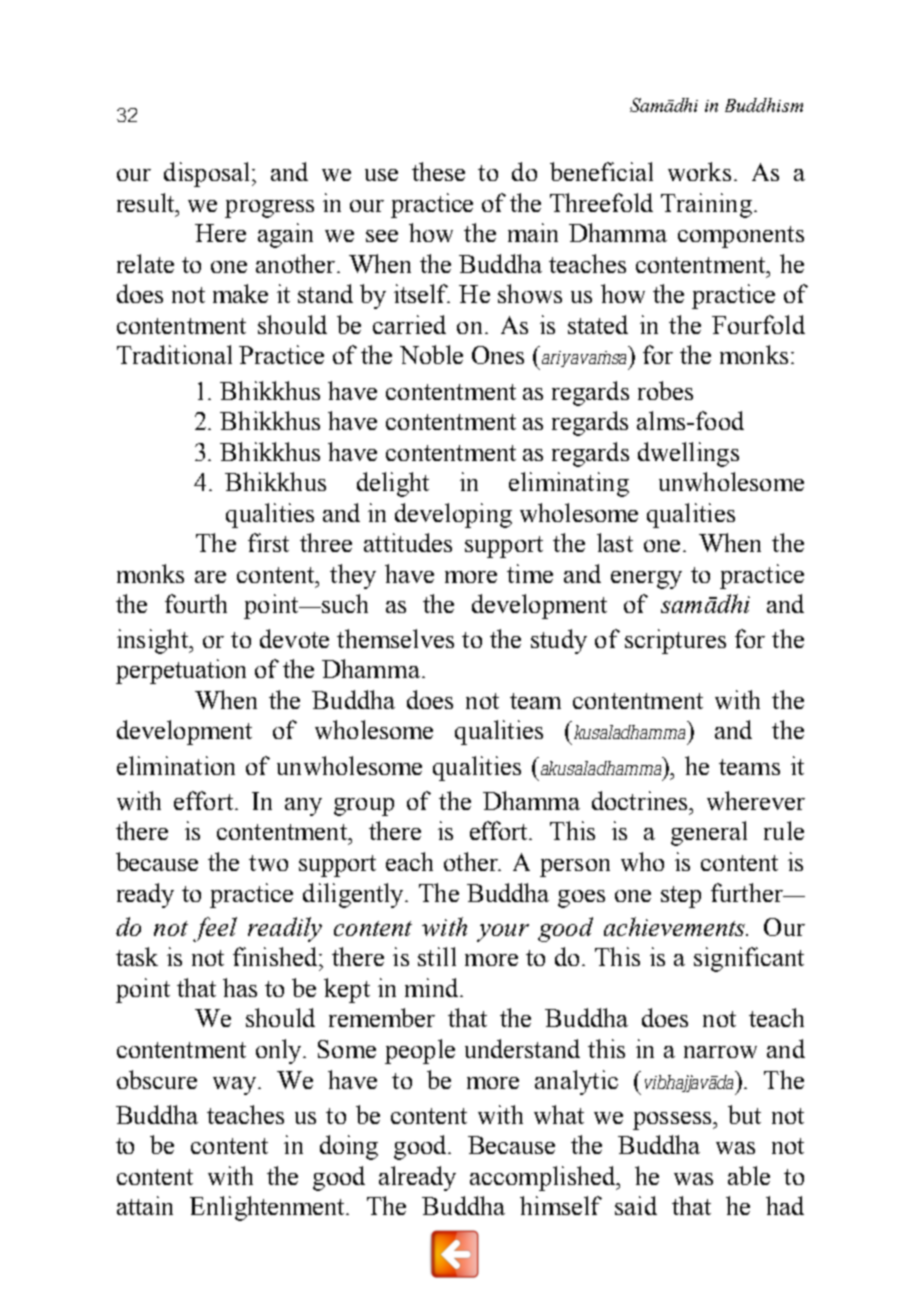  Describe the element at coordinates (438, 171) in the screenshot. I see `these` at that location.
